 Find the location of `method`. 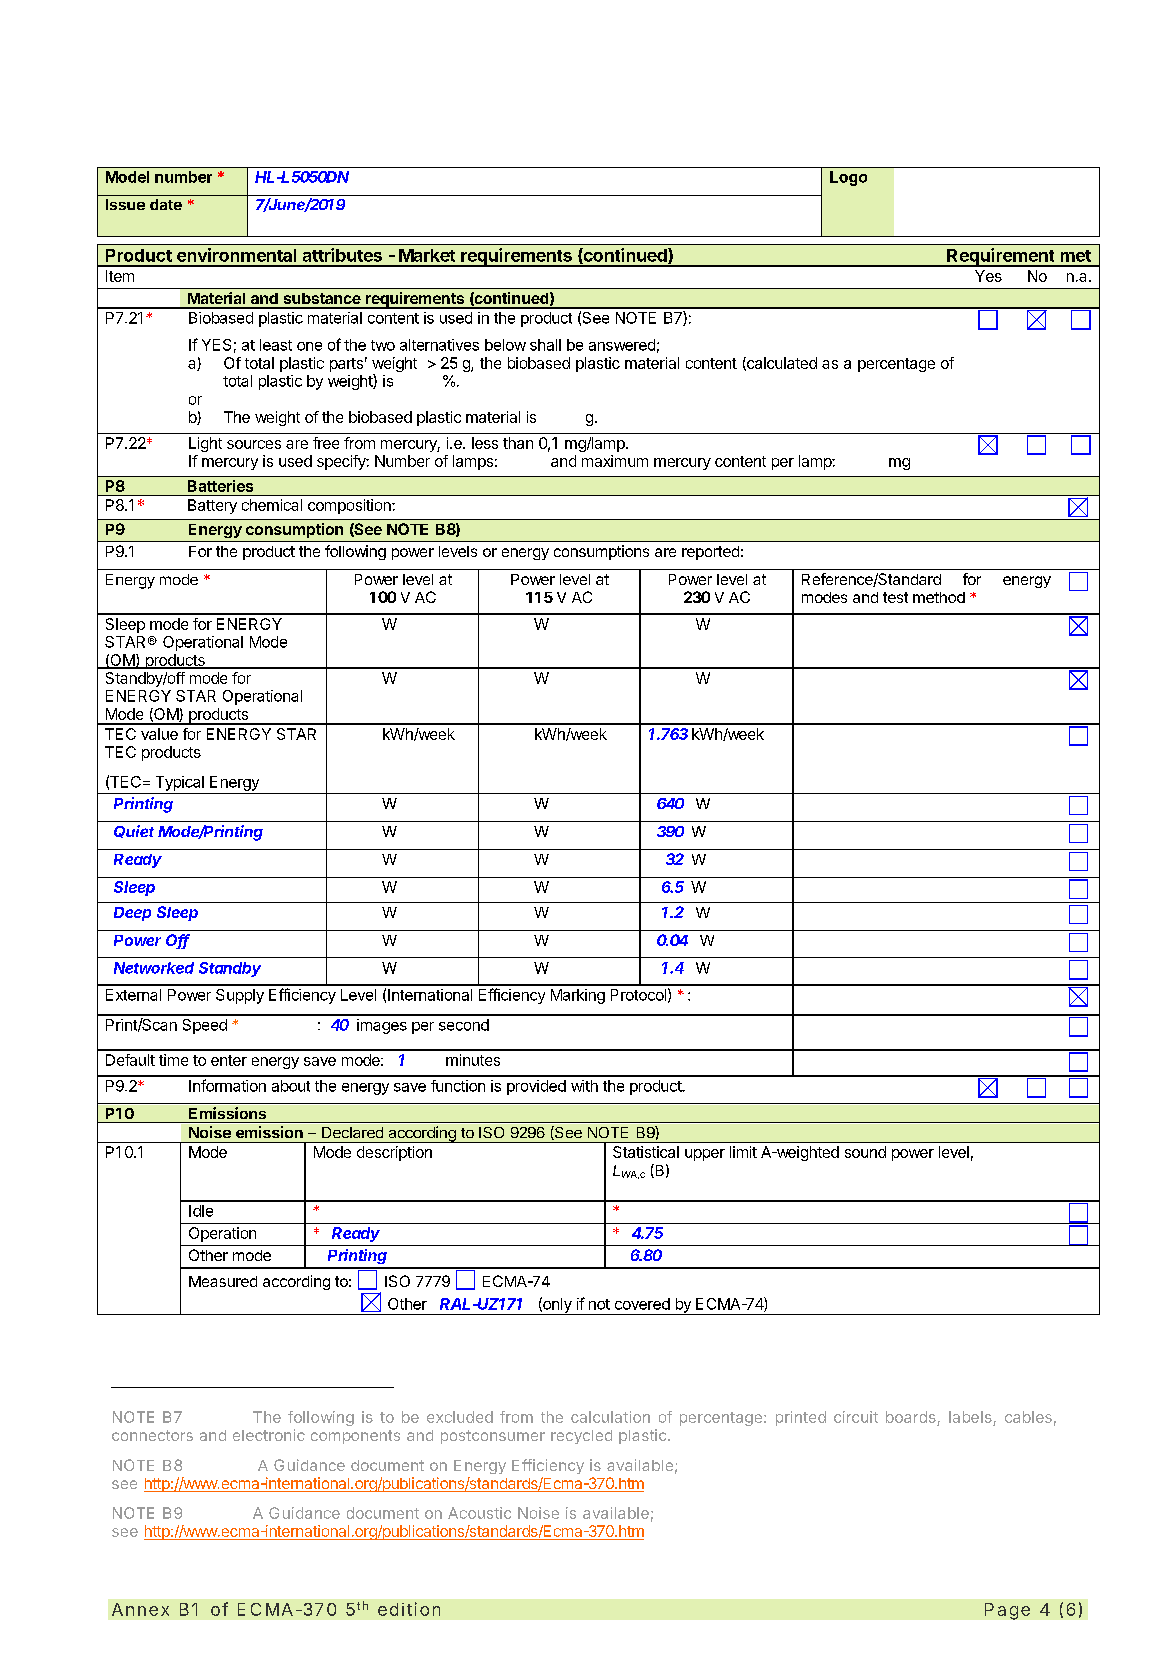

method is located at coordinates (939, 597).
